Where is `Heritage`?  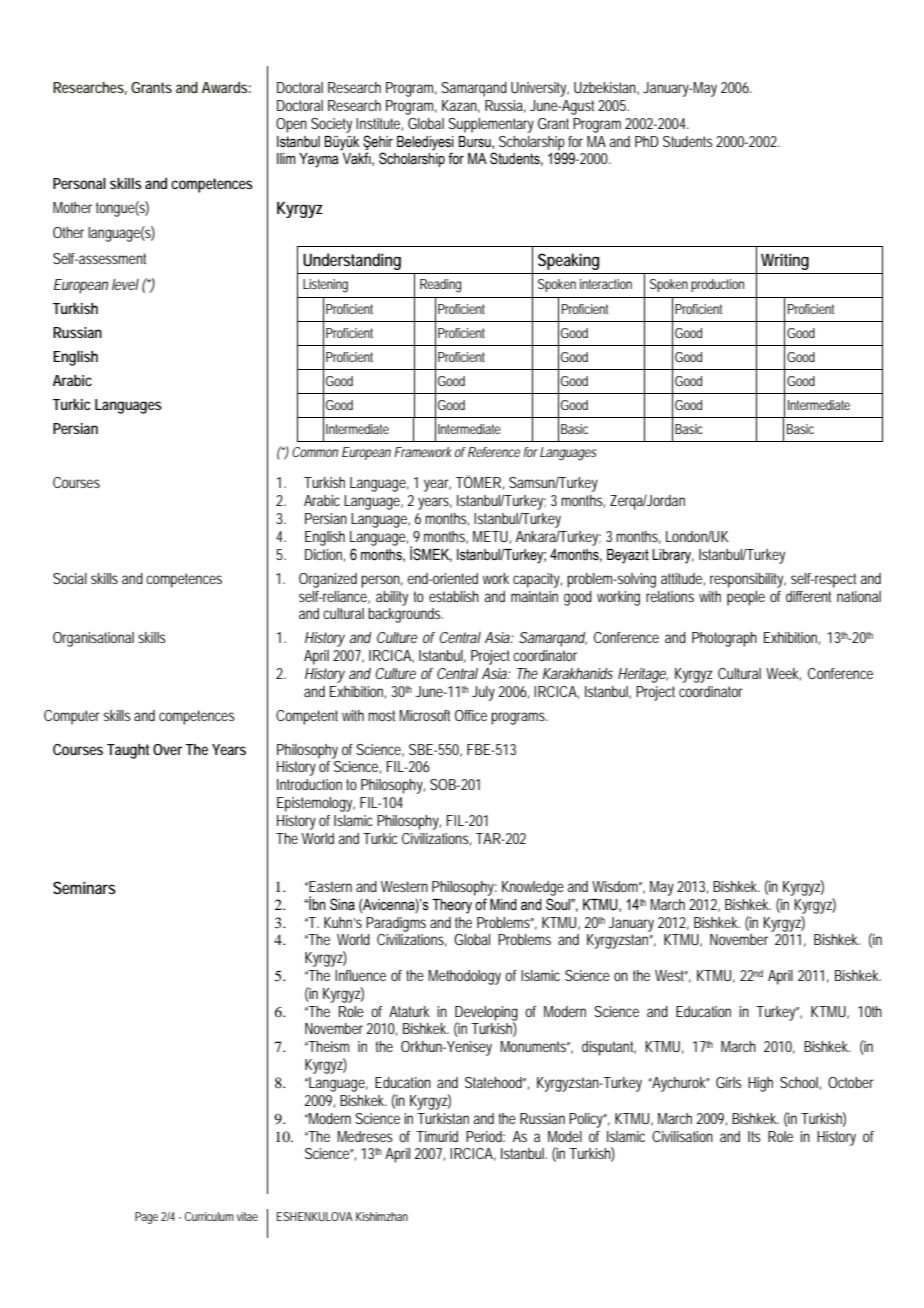 Heritage is located at coordinates (642, 675).
